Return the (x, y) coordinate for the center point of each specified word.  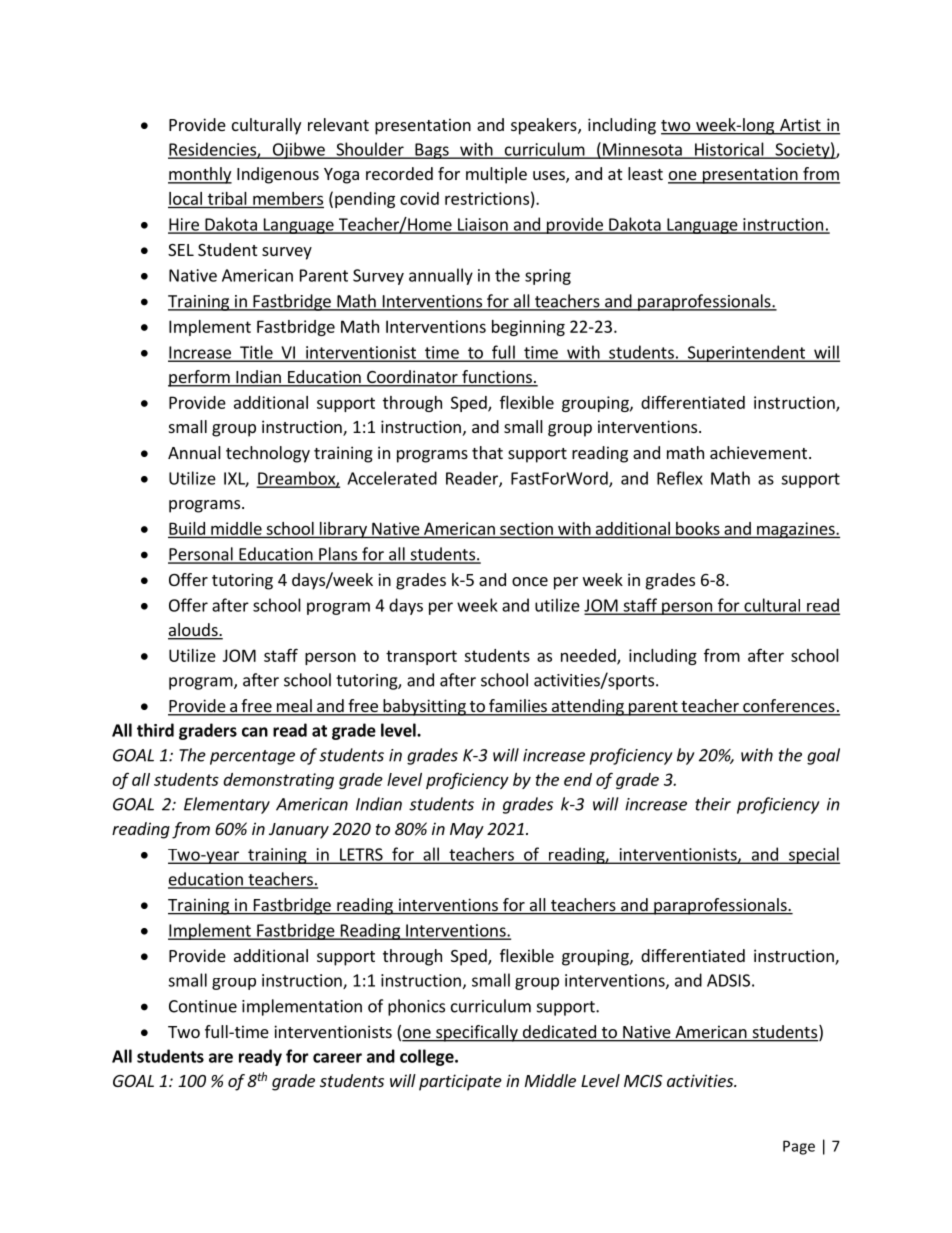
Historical (729, 150)
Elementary (227, 805)
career (337, 1058)
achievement (758, 452)
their (713, 804)
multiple (496, 175)
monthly (200, 175)
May (467, 831)
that (487, 452)
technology (268, 454)
